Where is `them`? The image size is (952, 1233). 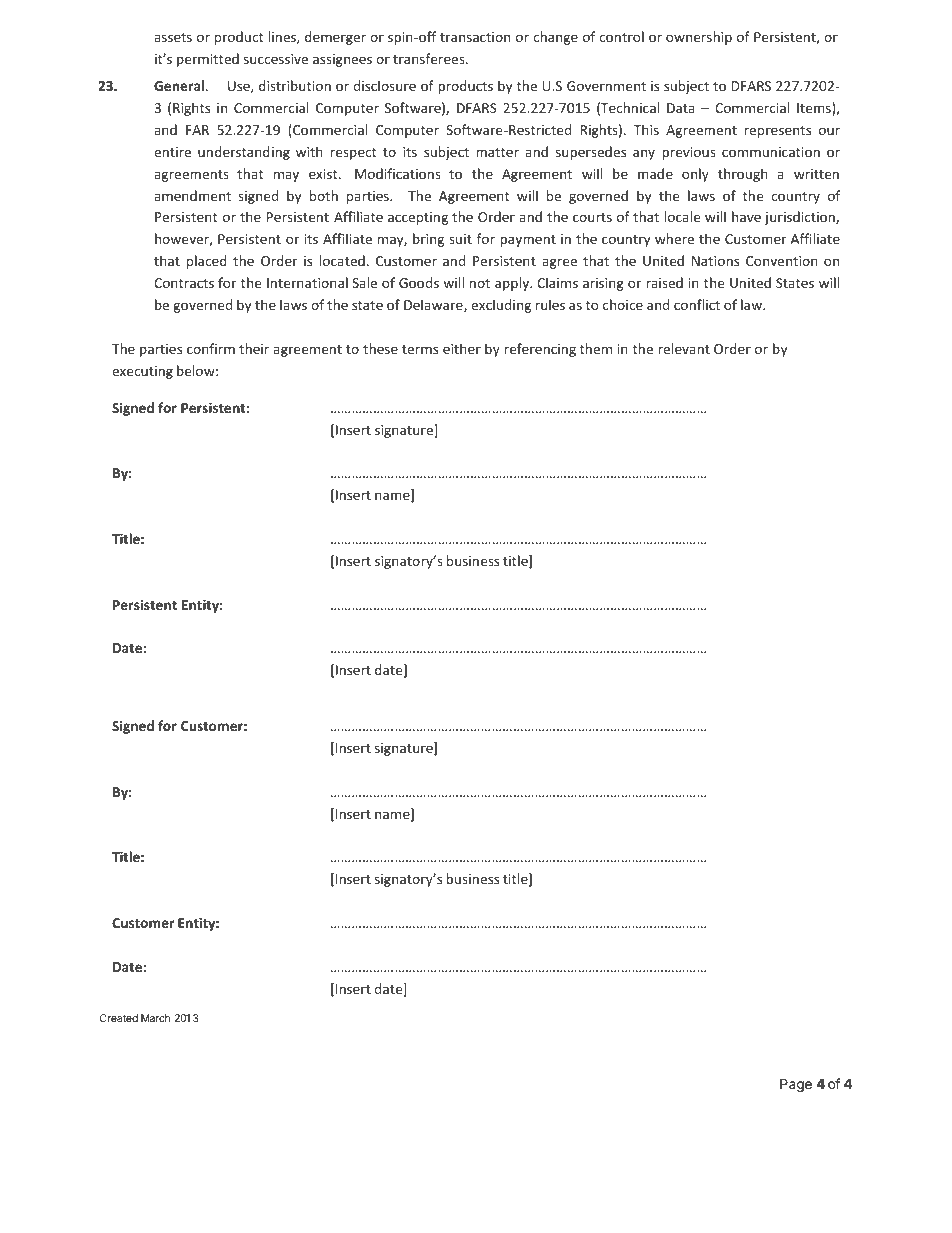 them is located at coordinates (596, 348).
